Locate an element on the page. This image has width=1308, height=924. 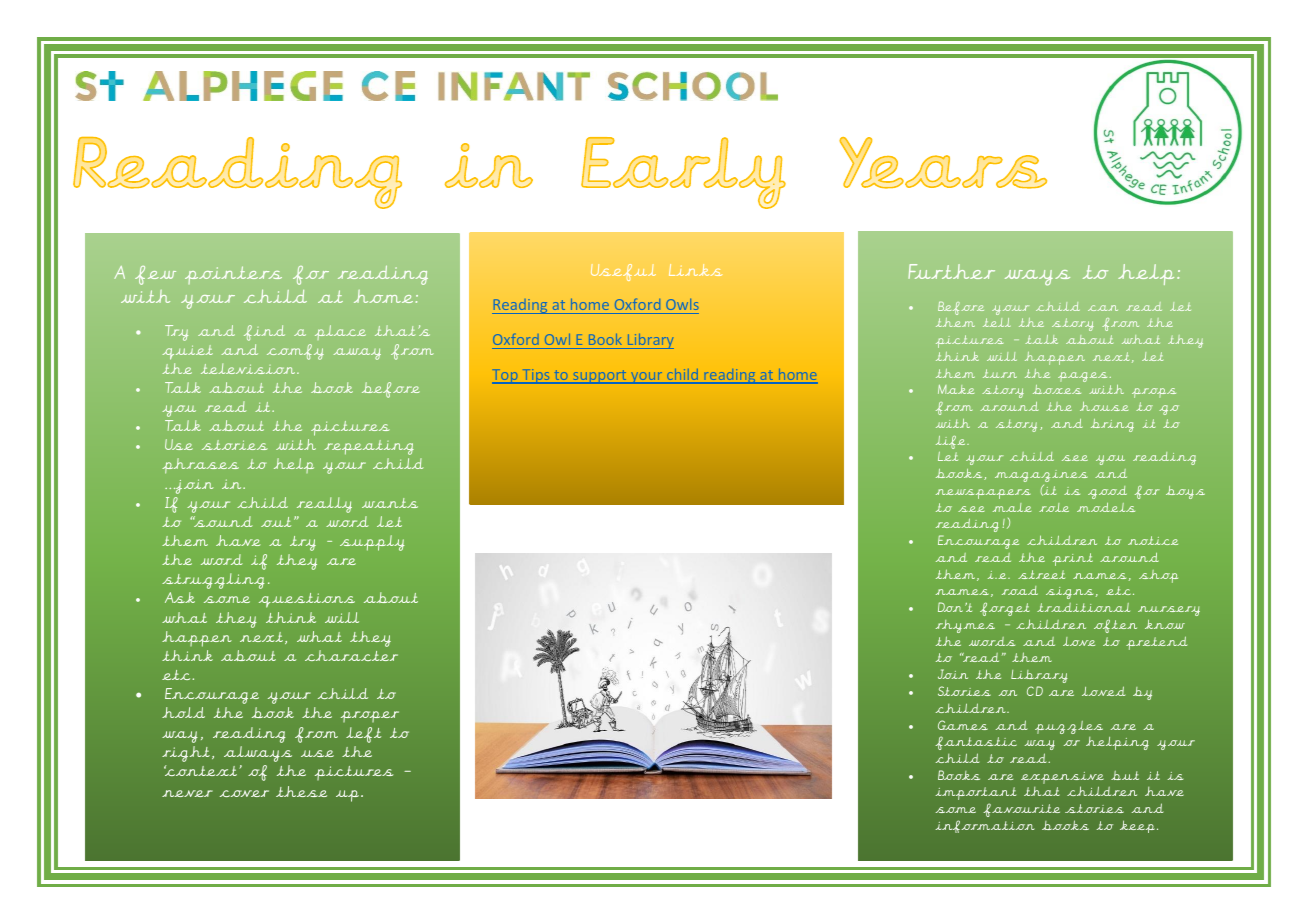
support is located at coordinates (600, 377).
